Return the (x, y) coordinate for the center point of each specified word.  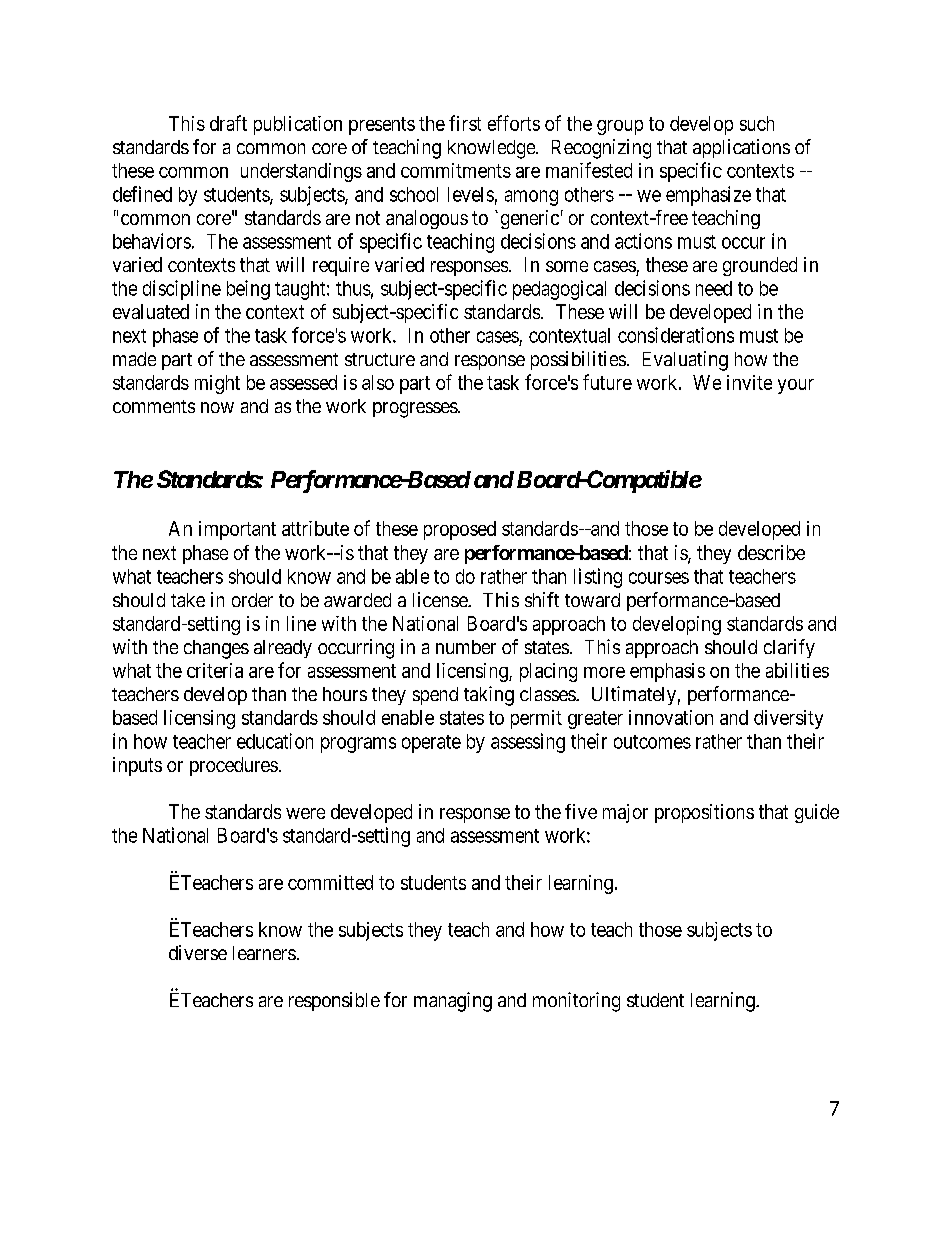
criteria (215, 670)
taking (489, 696)
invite (749, 382)
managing (453, 1002)
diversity (788, 719)
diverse (198, 952)
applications (741, 148)
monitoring (576, 1002)
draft (228, 123)
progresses (415, 410)
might (217, 384)
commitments (456, 170)
